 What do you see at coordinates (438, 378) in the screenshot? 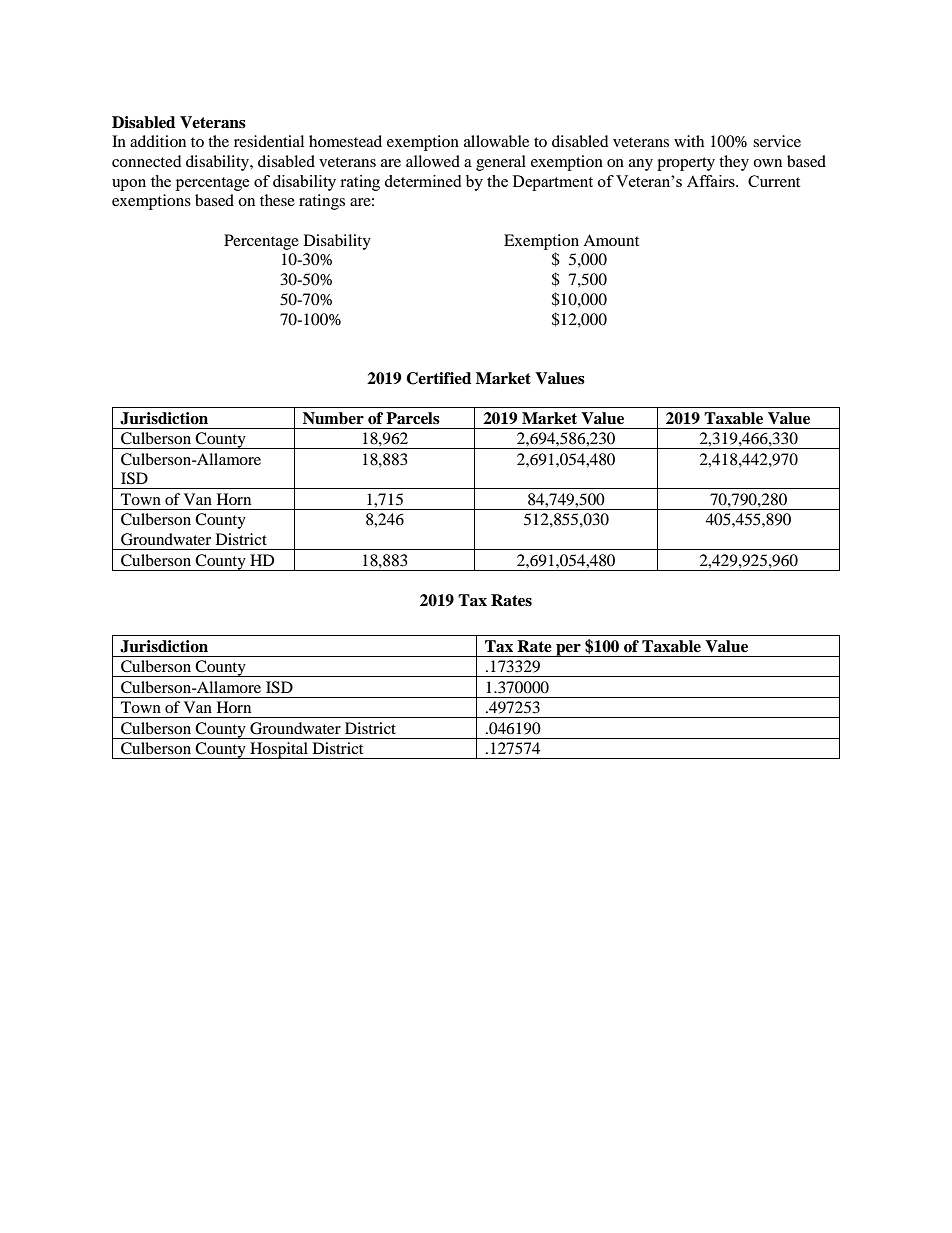
I see `Certified` at bounding box center [438, 378].
